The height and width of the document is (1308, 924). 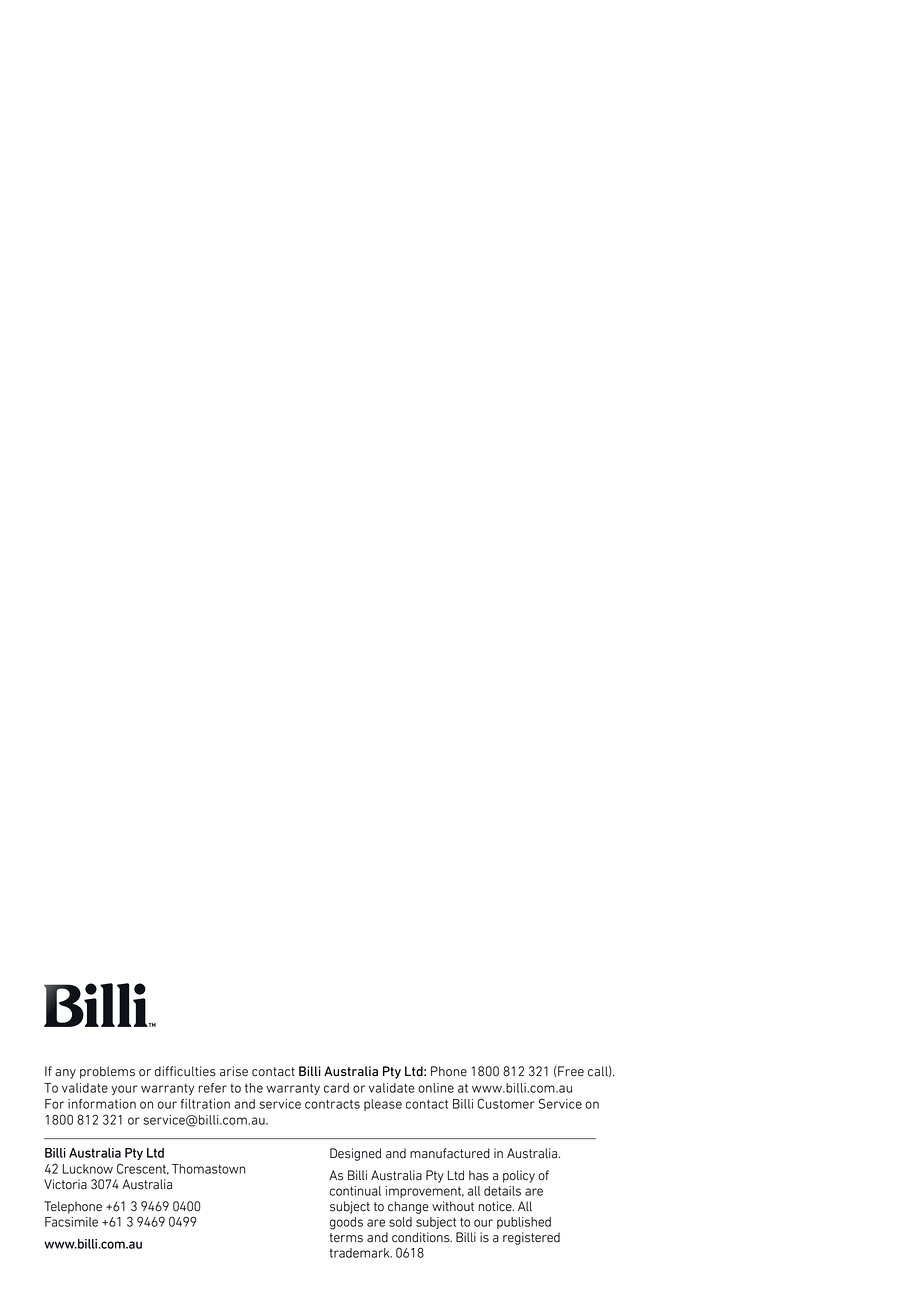 I want to click on Lucknow, so click(x=88, y=1169).
